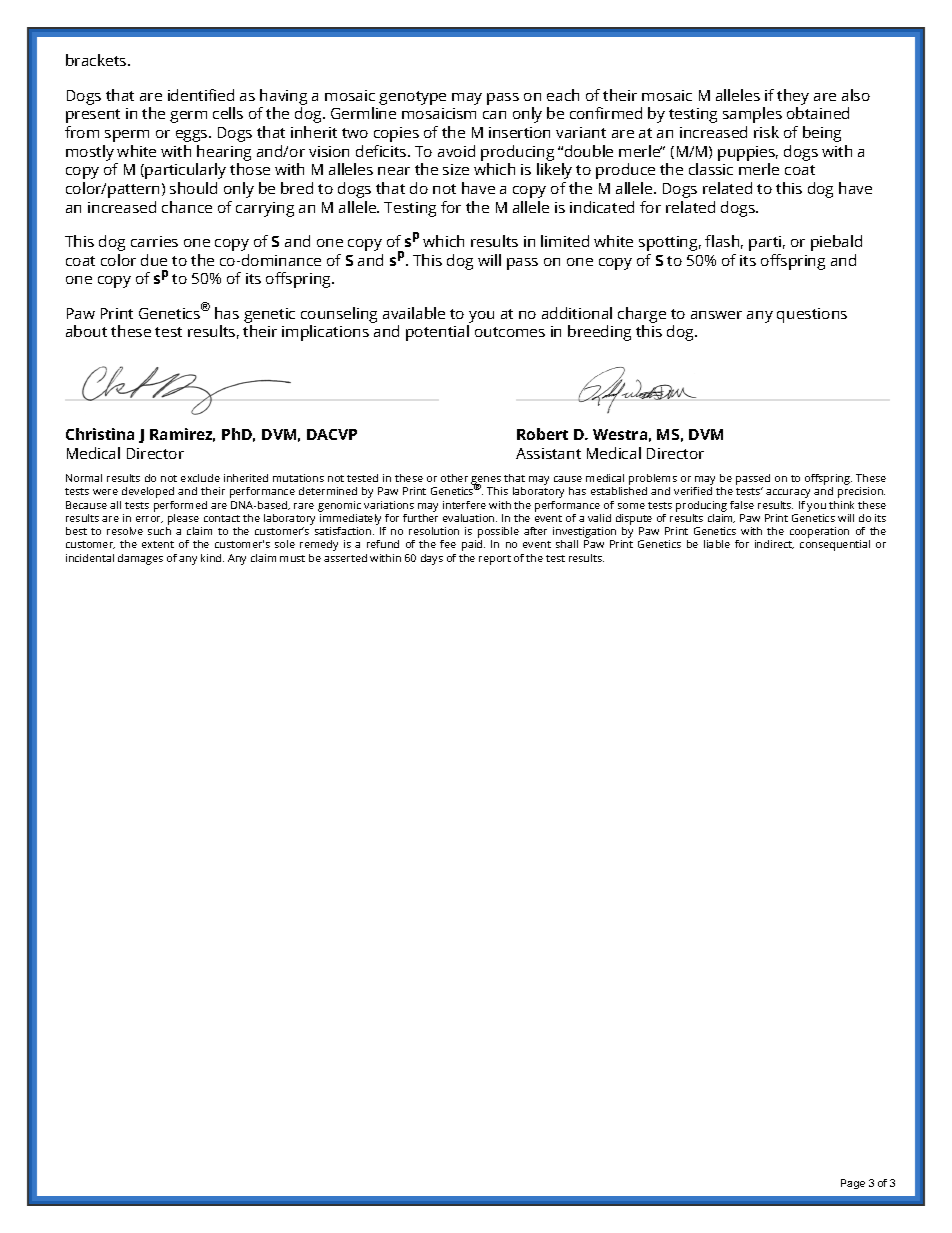 Image resolution: width=952 pixels, height=1233 pixels. Describe the element at coordinates (774, 544) in the document. I see `indirect` at that location.
